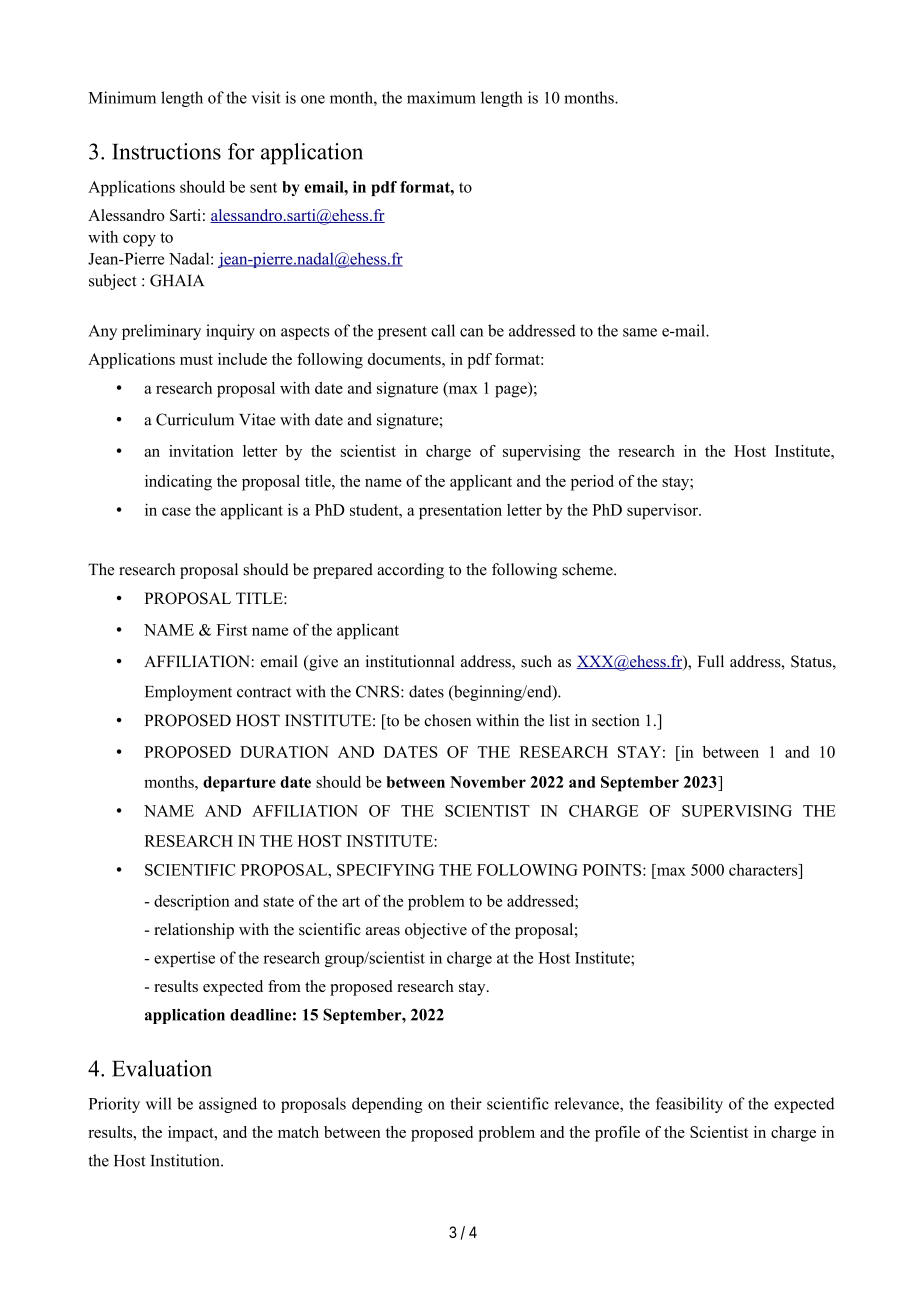  I want to click on must, so click(196, 360).
